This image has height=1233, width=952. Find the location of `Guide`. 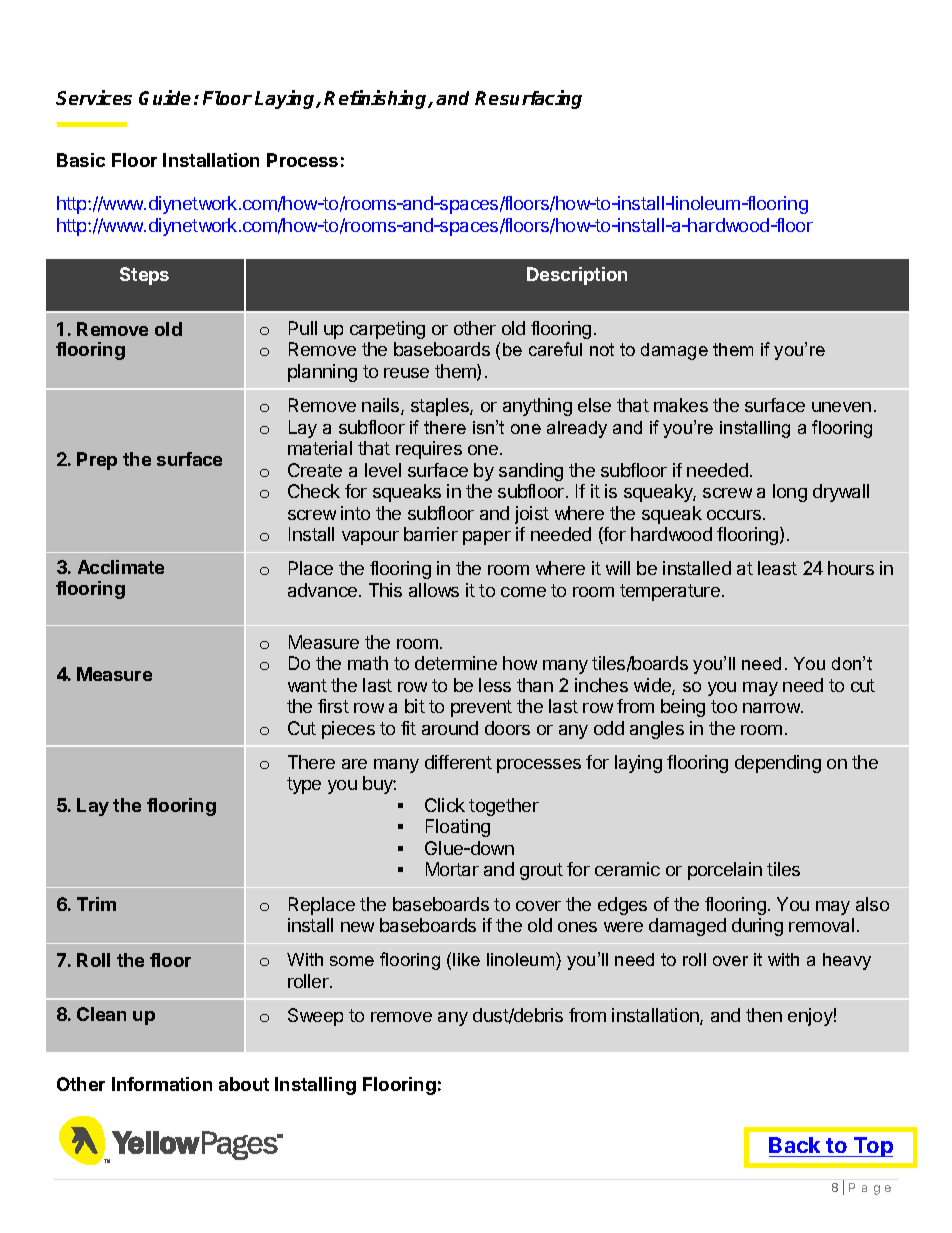

Guide is located at coordinates (165, 97).
